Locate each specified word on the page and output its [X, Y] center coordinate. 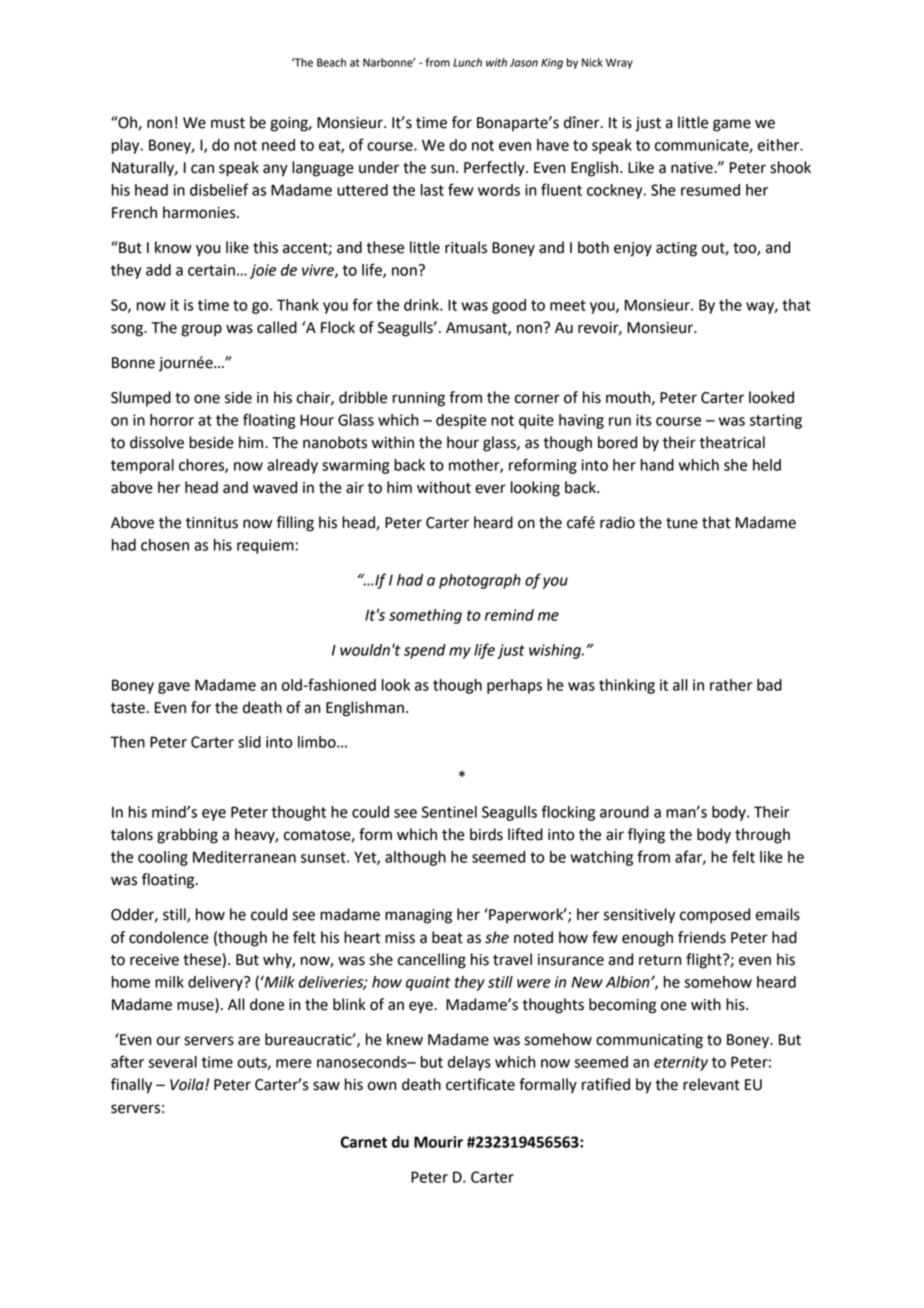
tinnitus [212, 523]
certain [211, 270]
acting [676, 249]
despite [461, 421]
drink [422, 305]
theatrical [732, 442]
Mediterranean [244, 857]
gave [174, 688]
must [228, 123]
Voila [188, 1084]
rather [731, 685]
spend [425, 651]
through [762, 836]
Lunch [467, 62]
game [732, 125]
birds [486, 834]
